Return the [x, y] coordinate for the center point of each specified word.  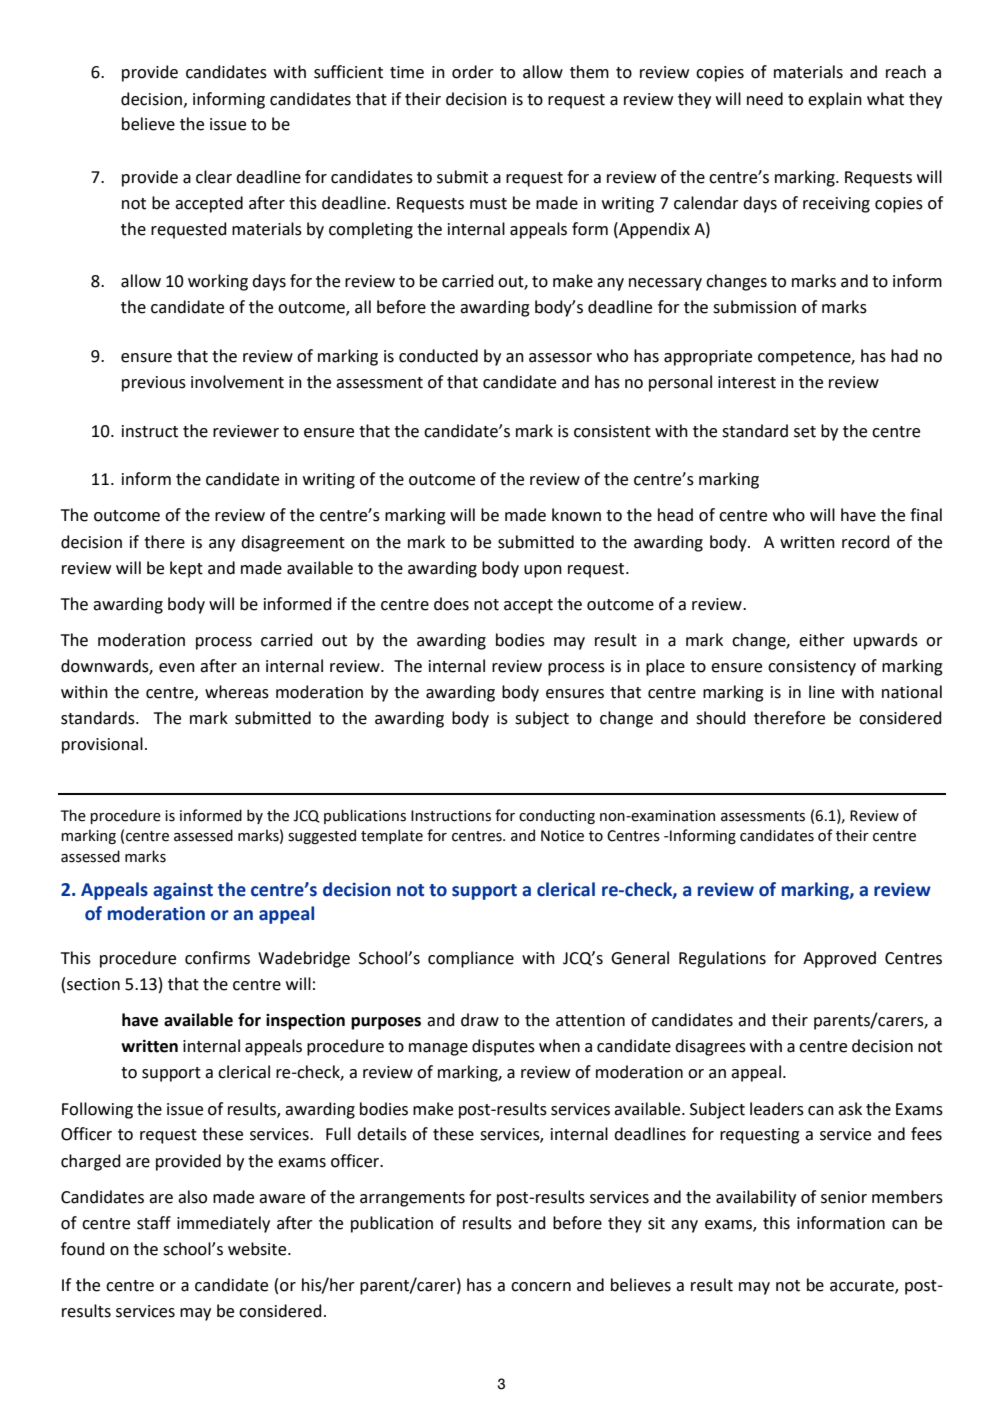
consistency [812, 668]
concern [541, 1287]
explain [835, 100]
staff [154, 1223]
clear [214, 177]
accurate [863, 1287]
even [177, 668]
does [451, 604]
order [473, 72]
